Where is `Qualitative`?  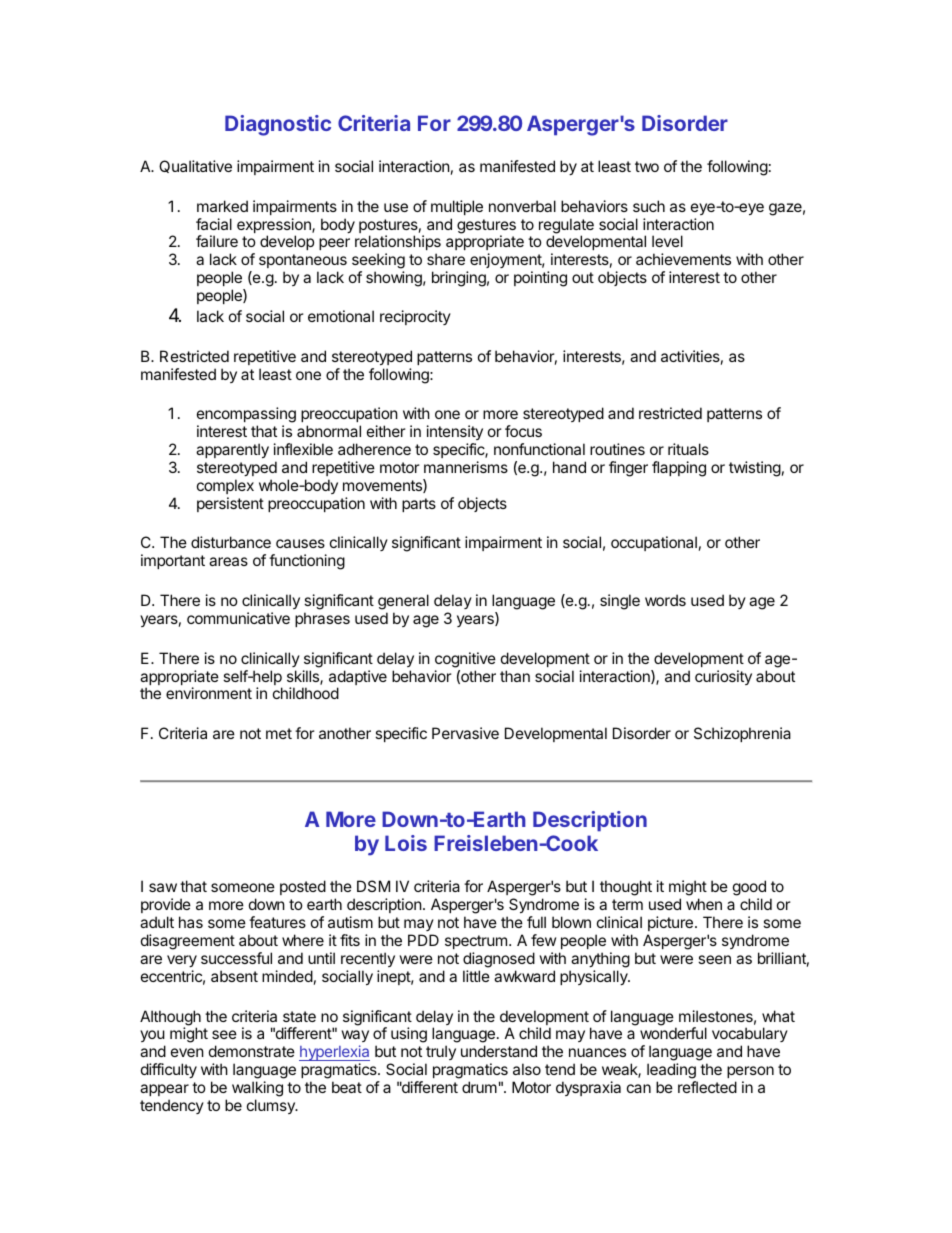 Qualitative is located at coordinates (195, 166).
